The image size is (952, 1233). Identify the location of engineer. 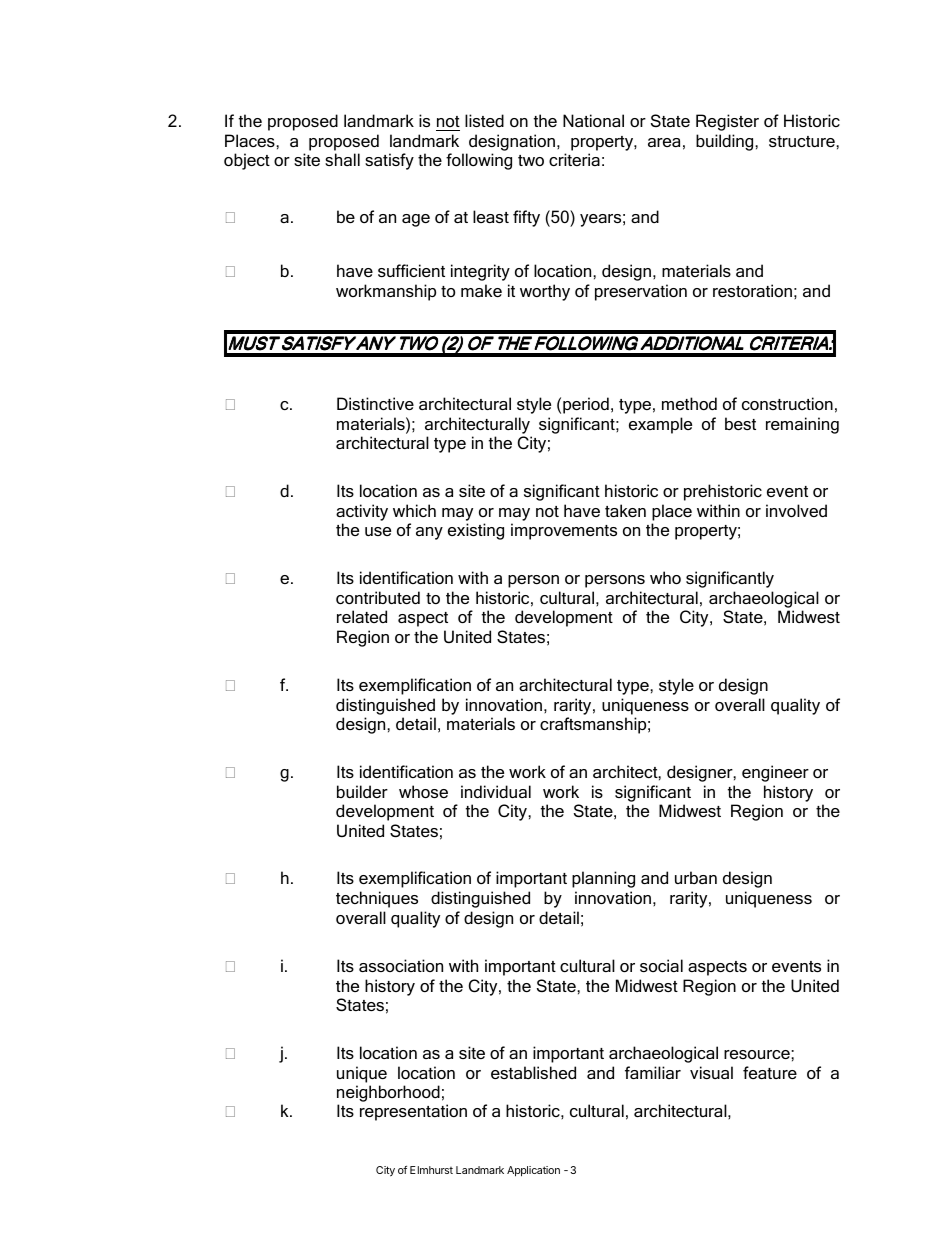
(775, 773).
